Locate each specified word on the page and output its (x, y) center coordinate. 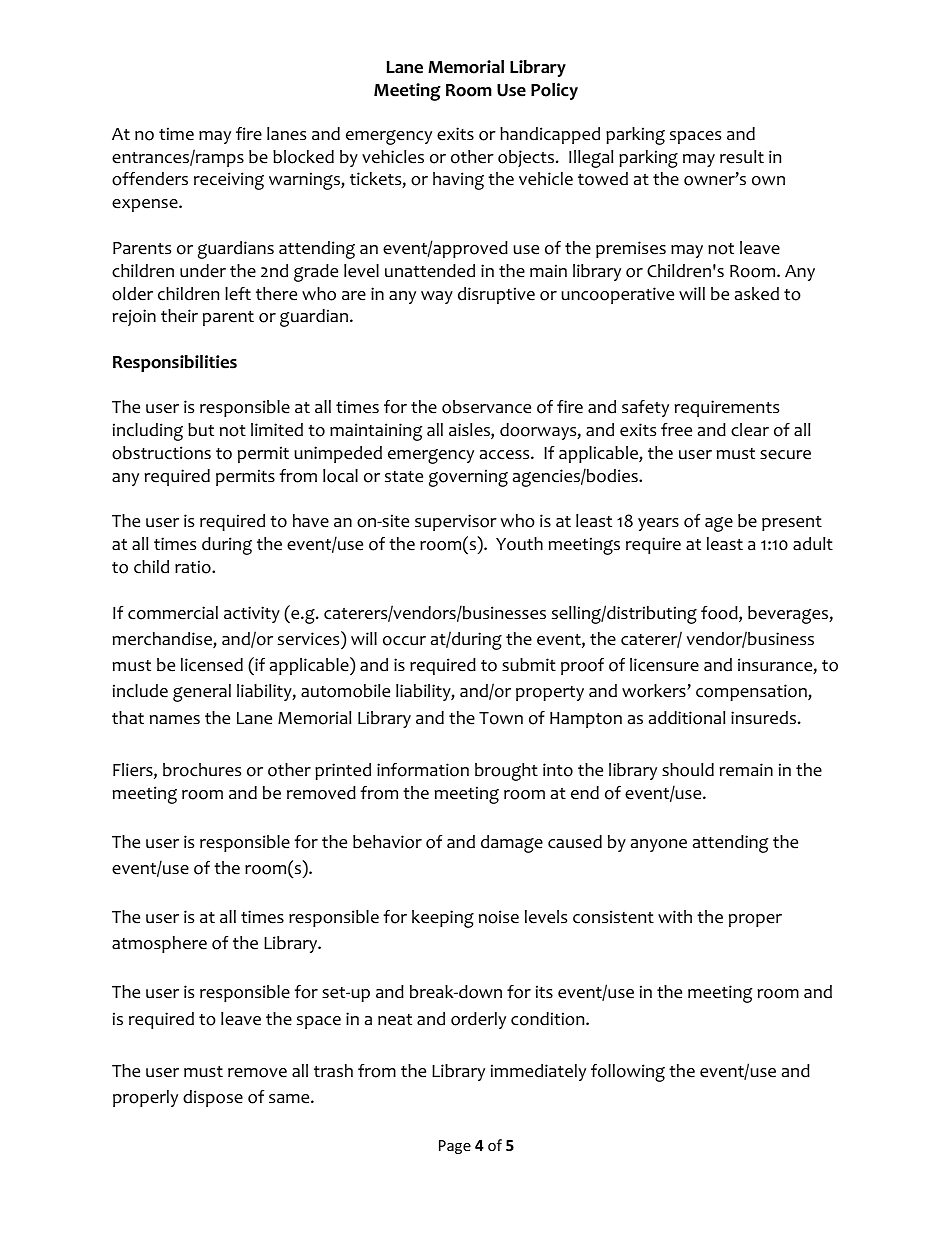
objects (527, 158)
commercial (173, 613)
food (720, 614)
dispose (213, 1098)
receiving (229, 181)
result (742, 157)
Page (455, 1147)
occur (404, 641)
